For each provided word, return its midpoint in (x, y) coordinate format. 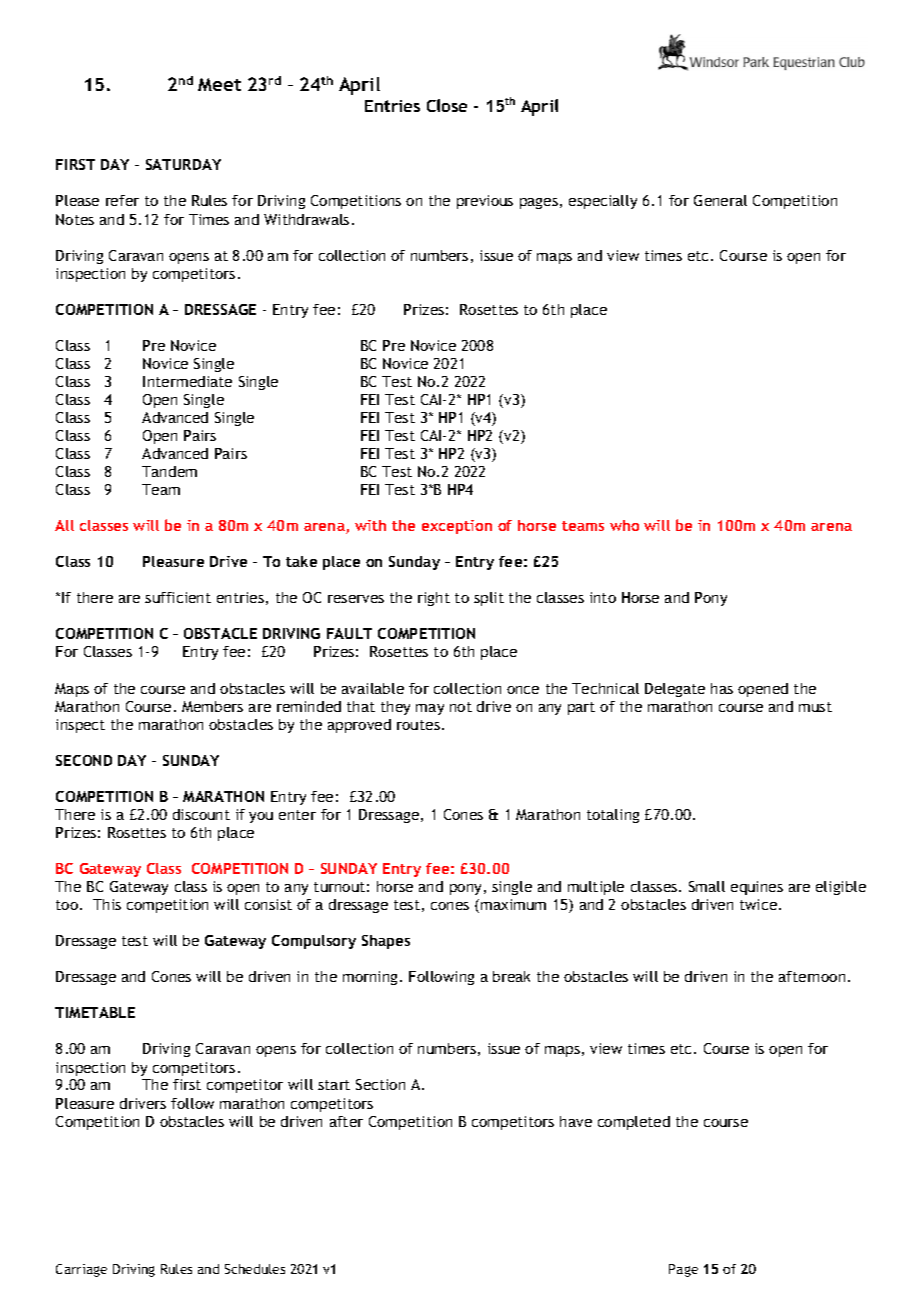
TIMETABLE (95, 1012)
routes (418, 725)
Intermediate (187, 381)
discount (201, 814)
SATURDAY (183, 164)
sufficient (178, 597)
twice (758, 904)
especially (603, 202)
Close (447, 105)
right (434, 599)
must (815, 707)
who (624, 525)
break (511, 976)
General (720, 200)
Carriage (81, 1270)
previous (485, 202)
